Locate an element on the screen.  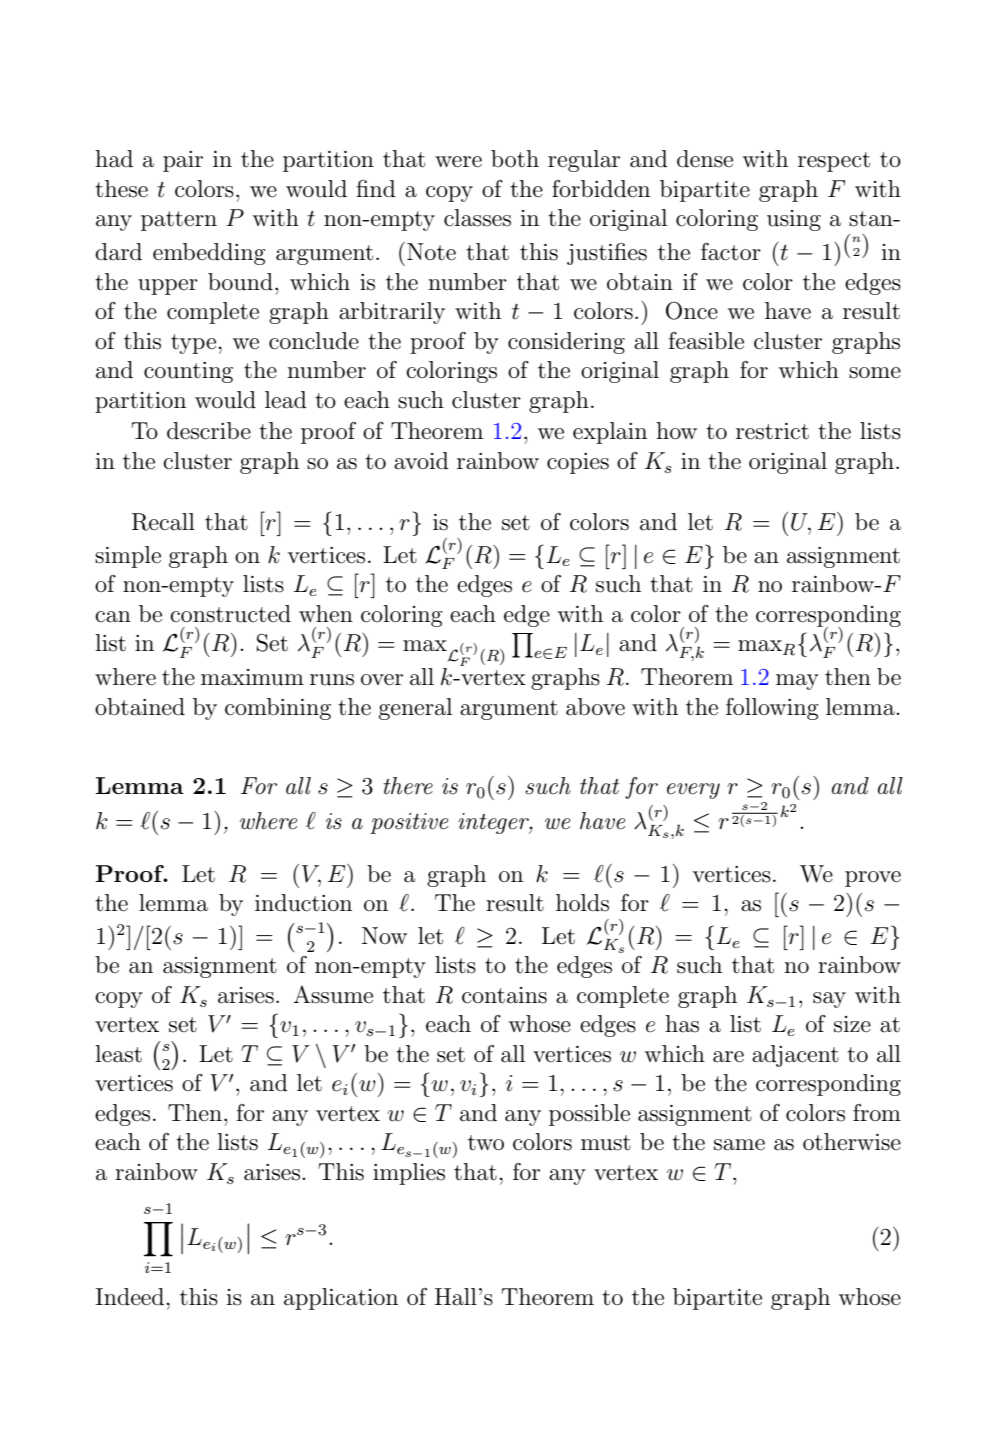
general is located at coordinates (415, 709).
